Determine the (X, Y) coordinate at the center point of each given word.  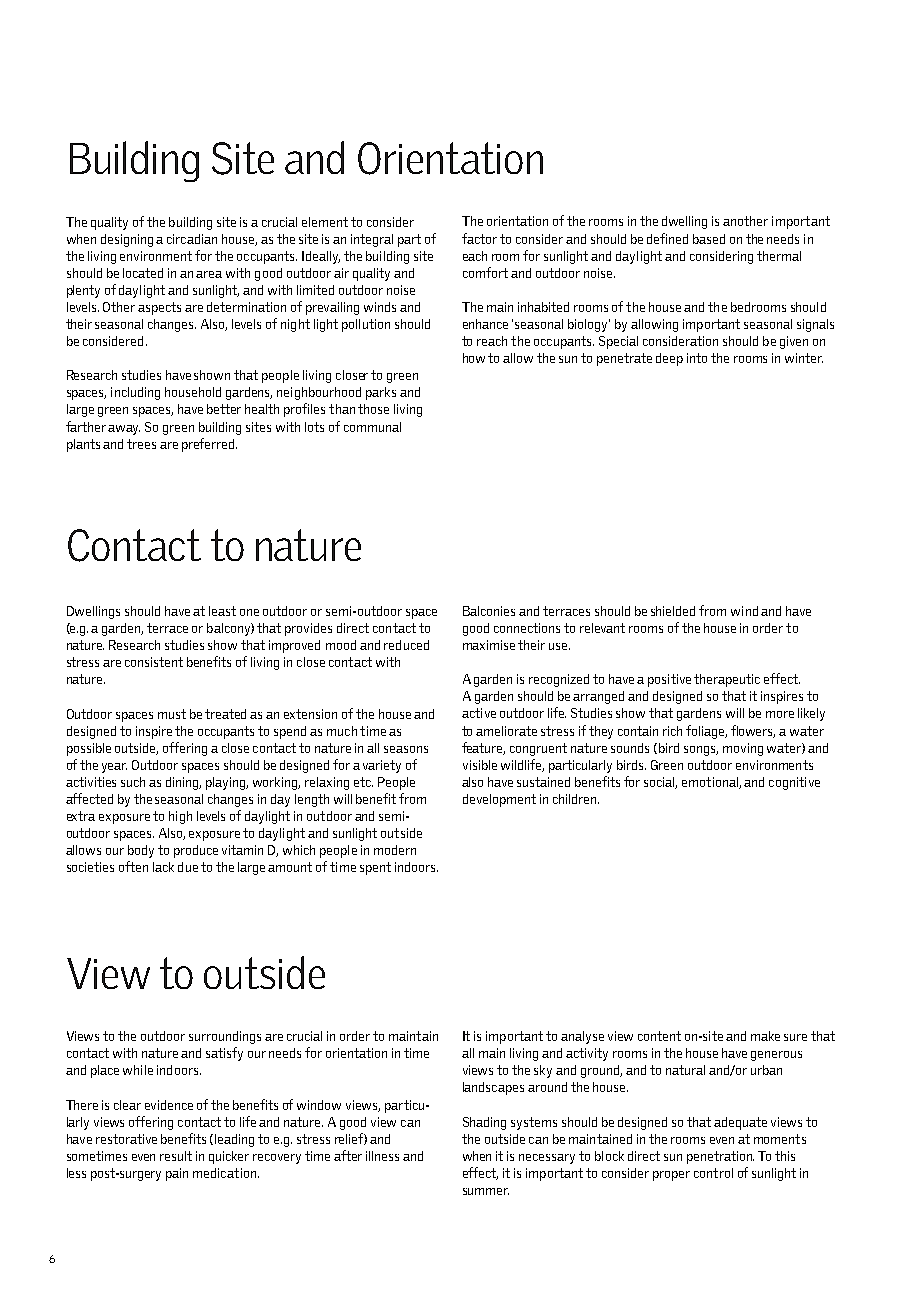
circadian (192, 239)
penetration (720, 1157)
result (176, 1156)
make (765, 1036)
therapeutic (727, 680)
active (479, 713)
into (697, 358)
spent (375, 868)
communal (372, 427)
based (709, 239)
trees (141, 444)
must (172, 714)
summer (486, 1191)
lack (163, 867)
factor (479, 238)
